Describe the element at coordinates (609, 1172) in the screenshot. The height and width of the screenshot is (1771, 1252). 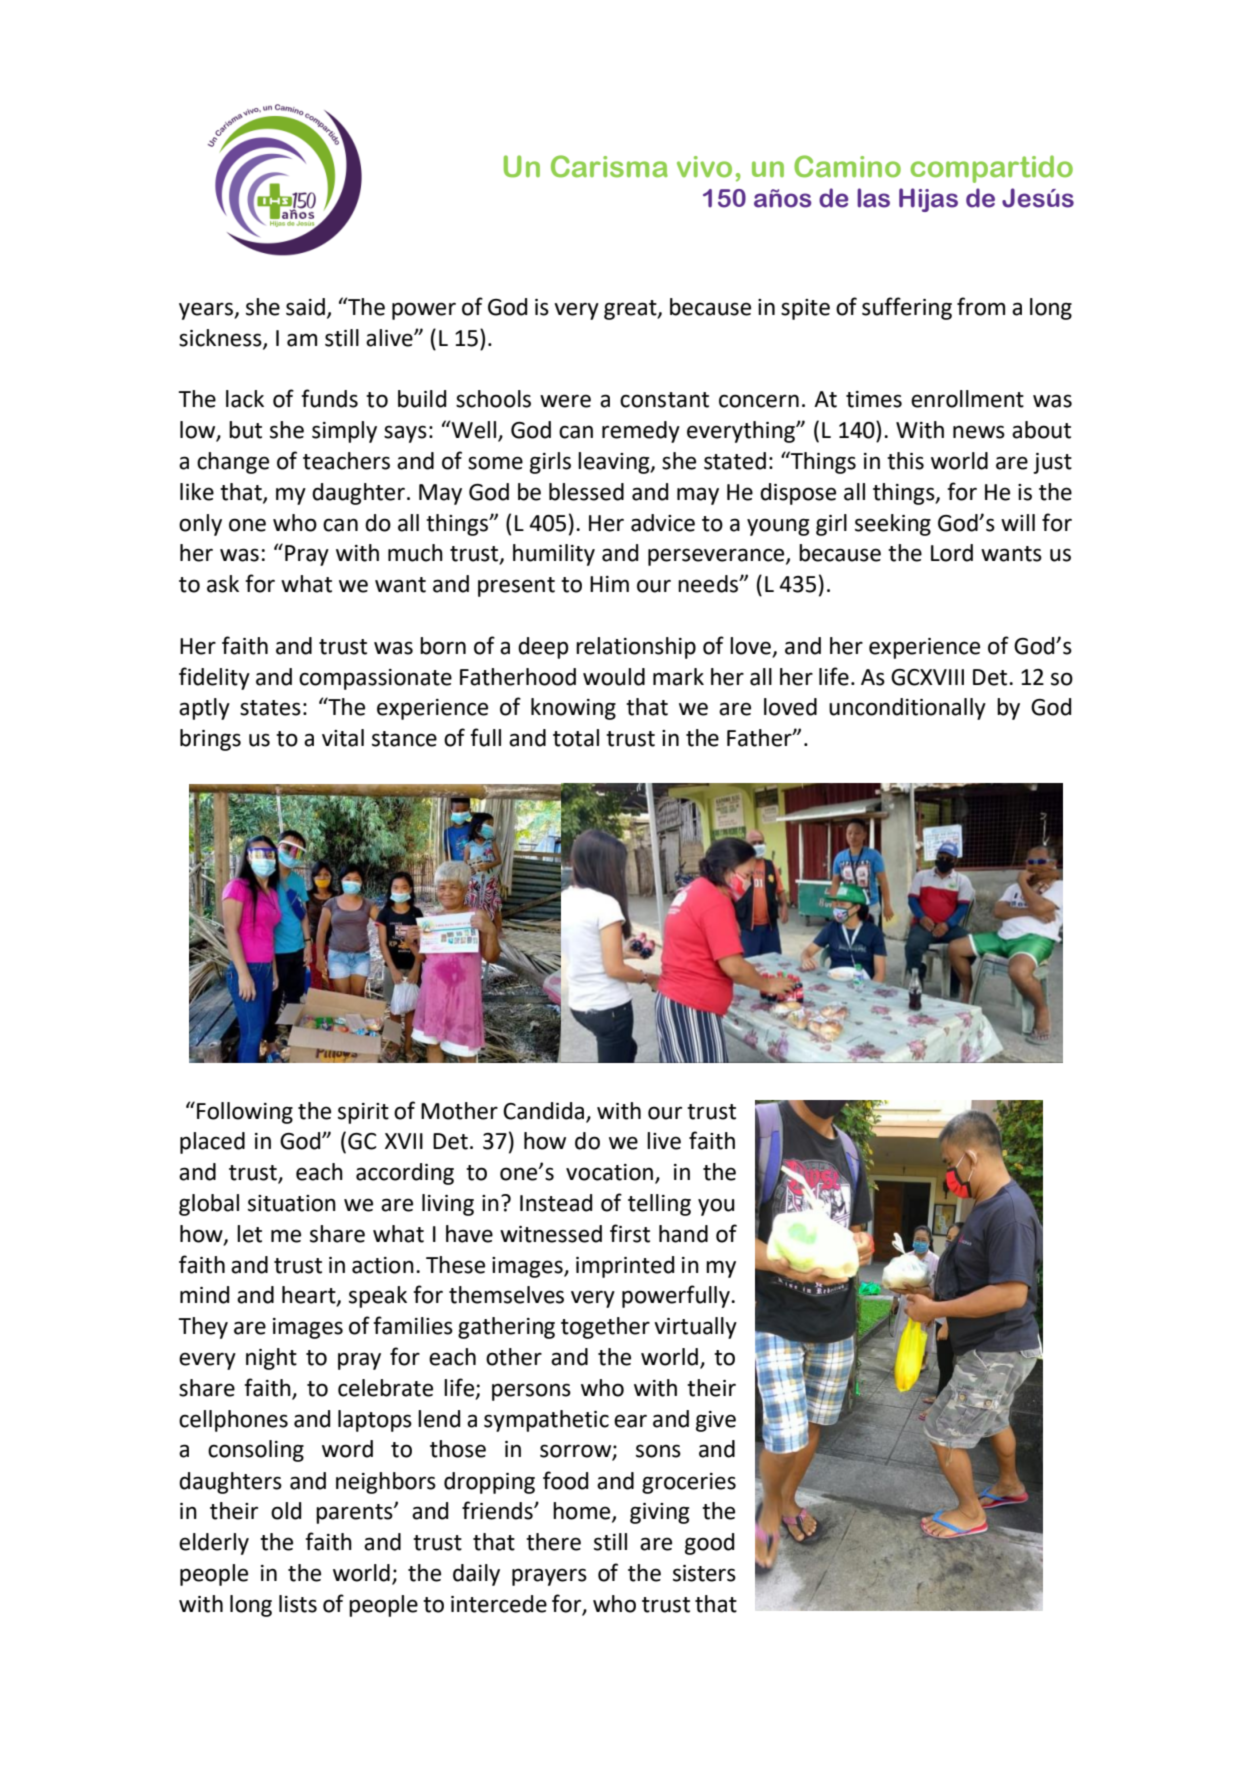
I see `vocation` at that location.
